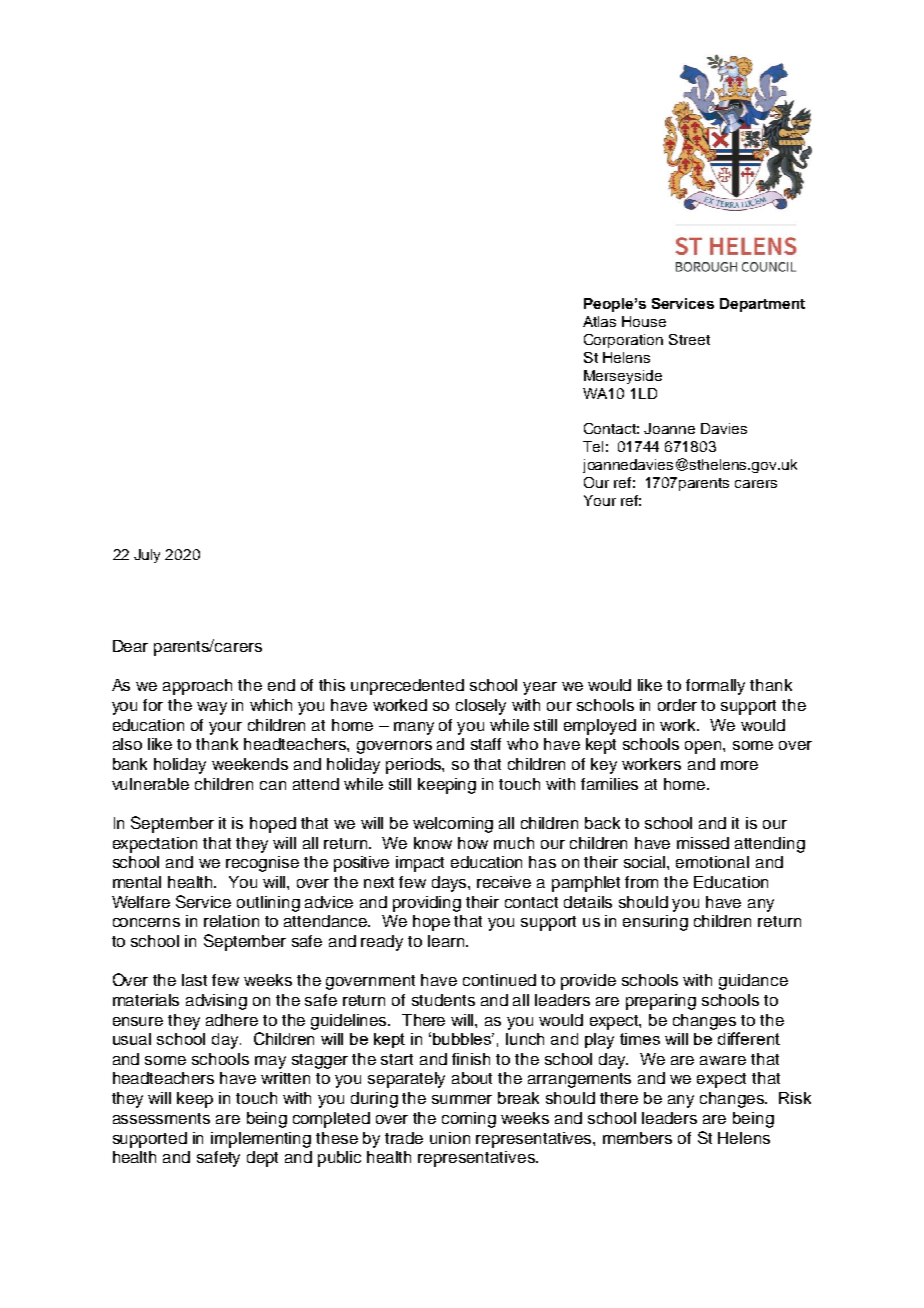 Image resolution: width=924 pixels, height=1308 pixels. I want to click on Street, so click(689, 339).
